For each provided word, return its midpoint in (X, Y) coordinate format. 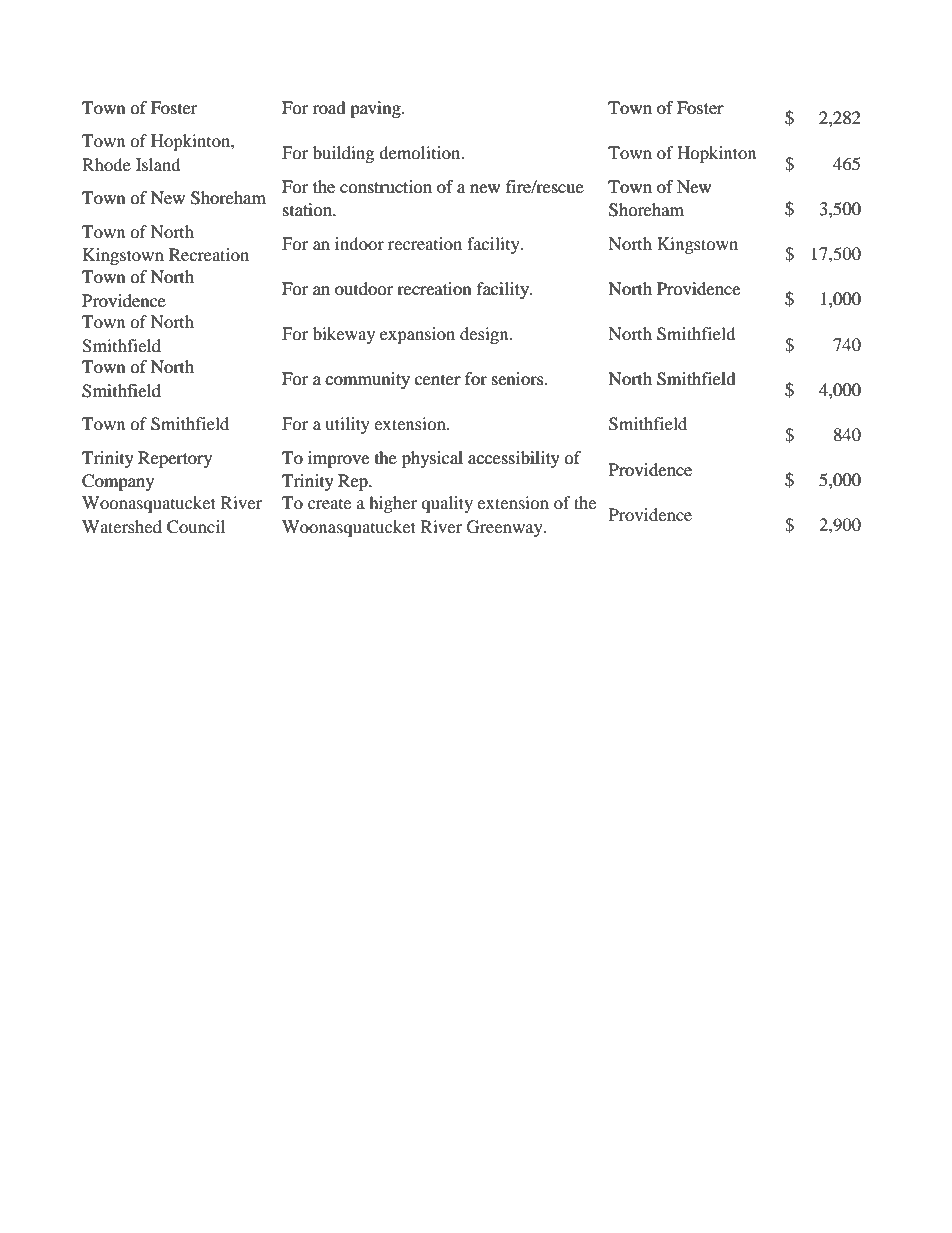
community (367, 380)
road (329, 107)
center (438, 380)
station (308, 209)
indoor (359, 243)
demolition (421, 152)
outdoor (364, 288)
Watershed (122, 526)
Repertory (175, 459)
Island (158, 164)
